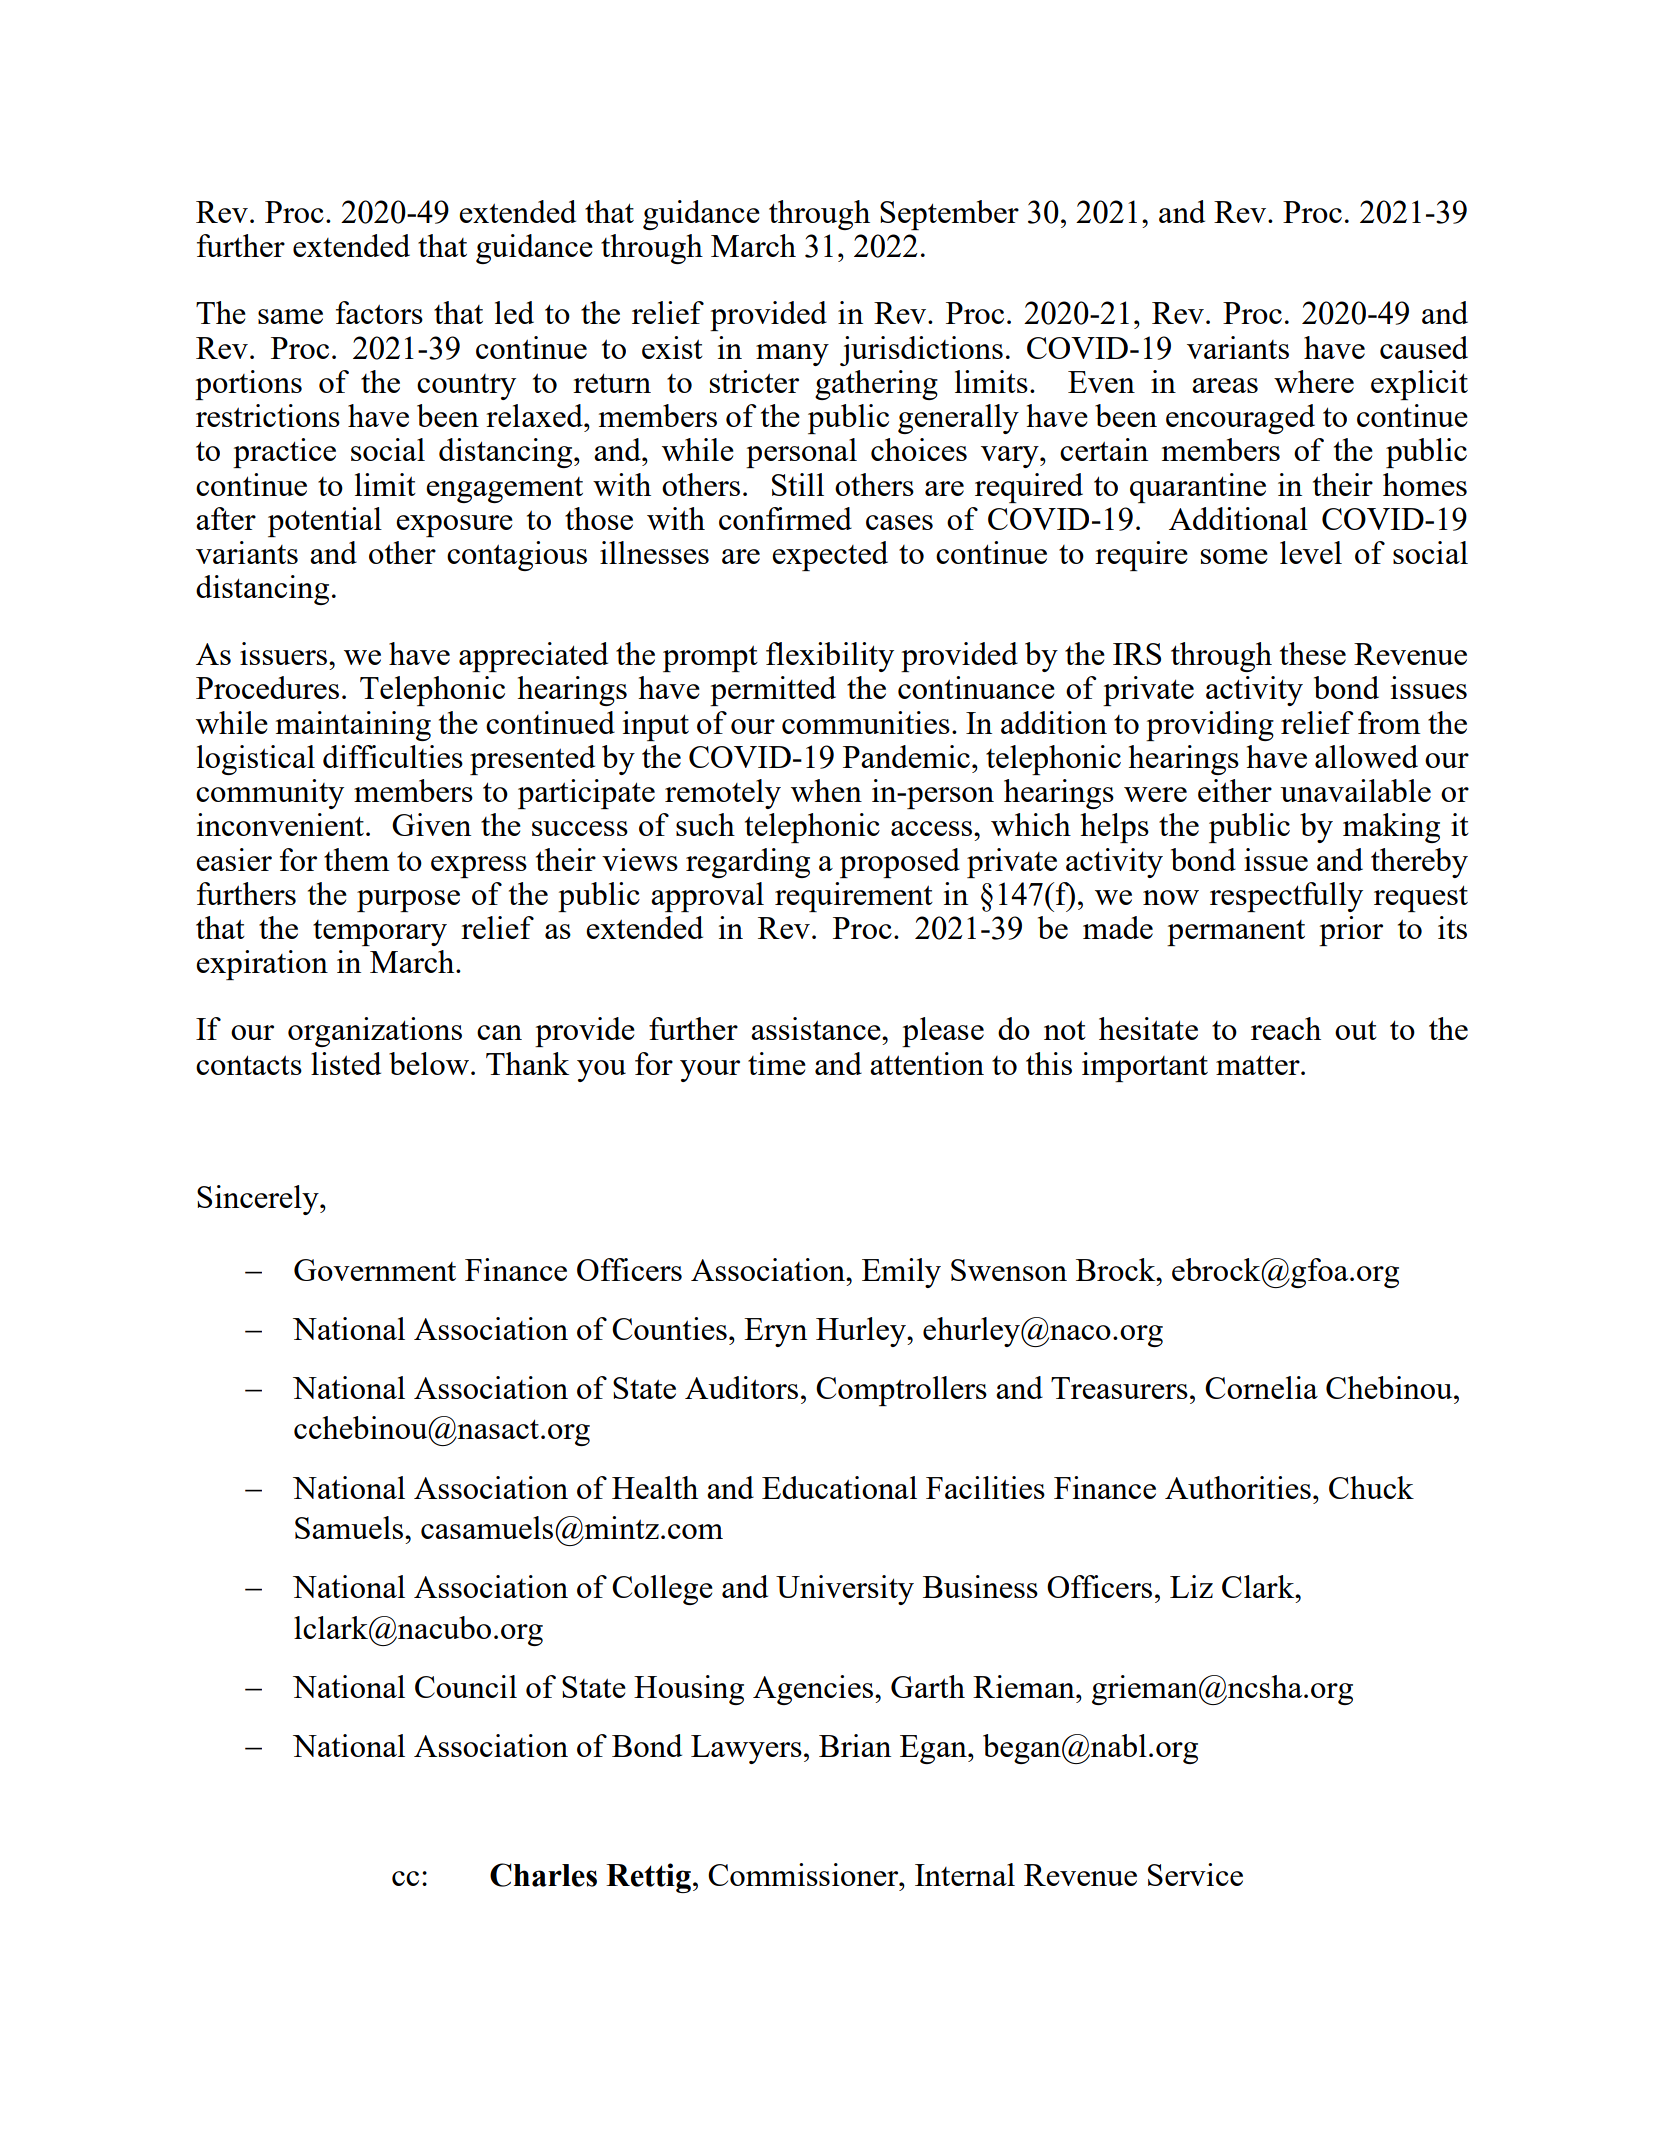 The height and width of the image is (2153, 1664). Describe the element at coordinates (1286, 1028) in the image. I see `reach` at that location.
